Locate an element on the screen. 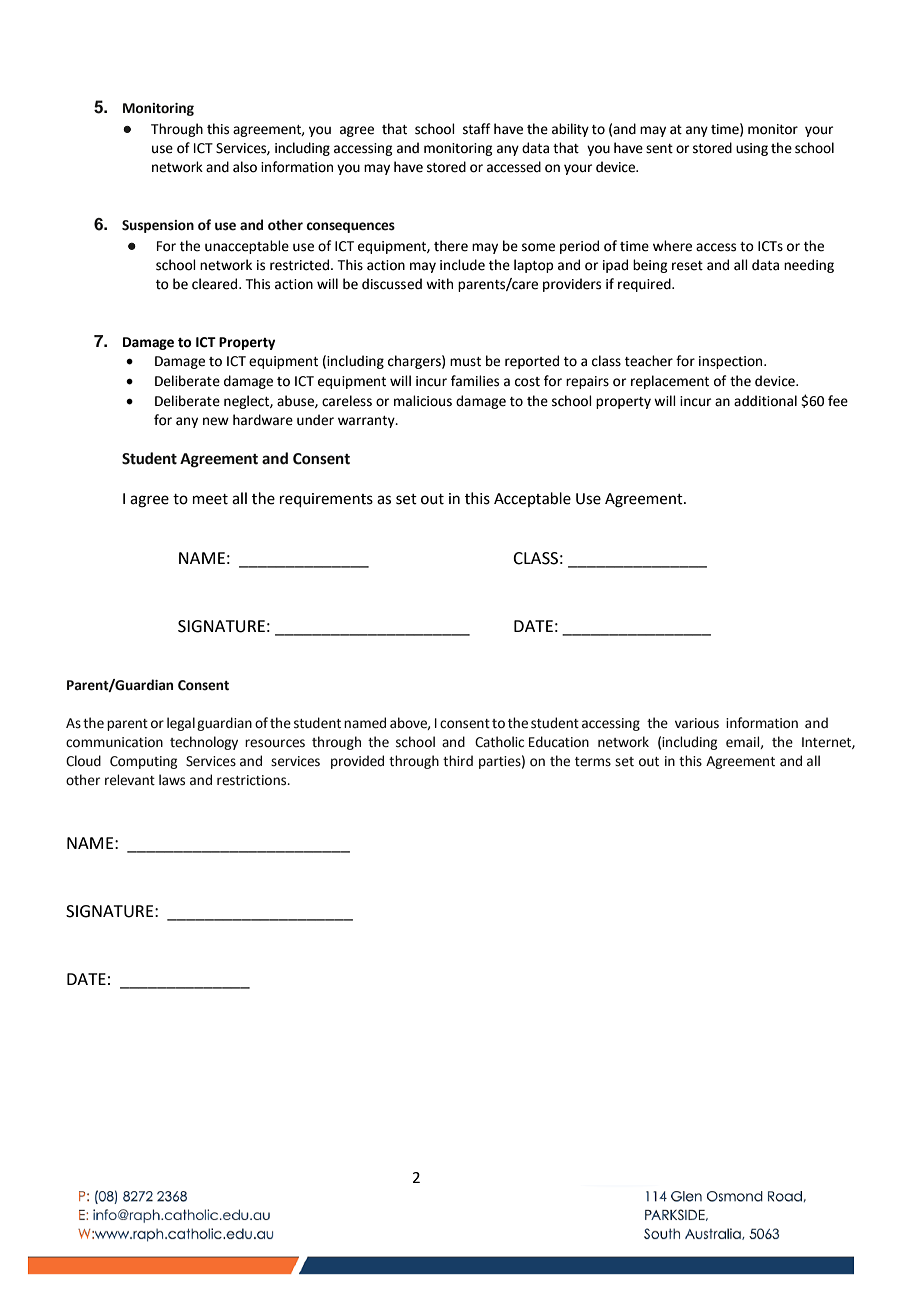 This screenshot has height=1308, width=924. also is located at coordinates (245, 167).
